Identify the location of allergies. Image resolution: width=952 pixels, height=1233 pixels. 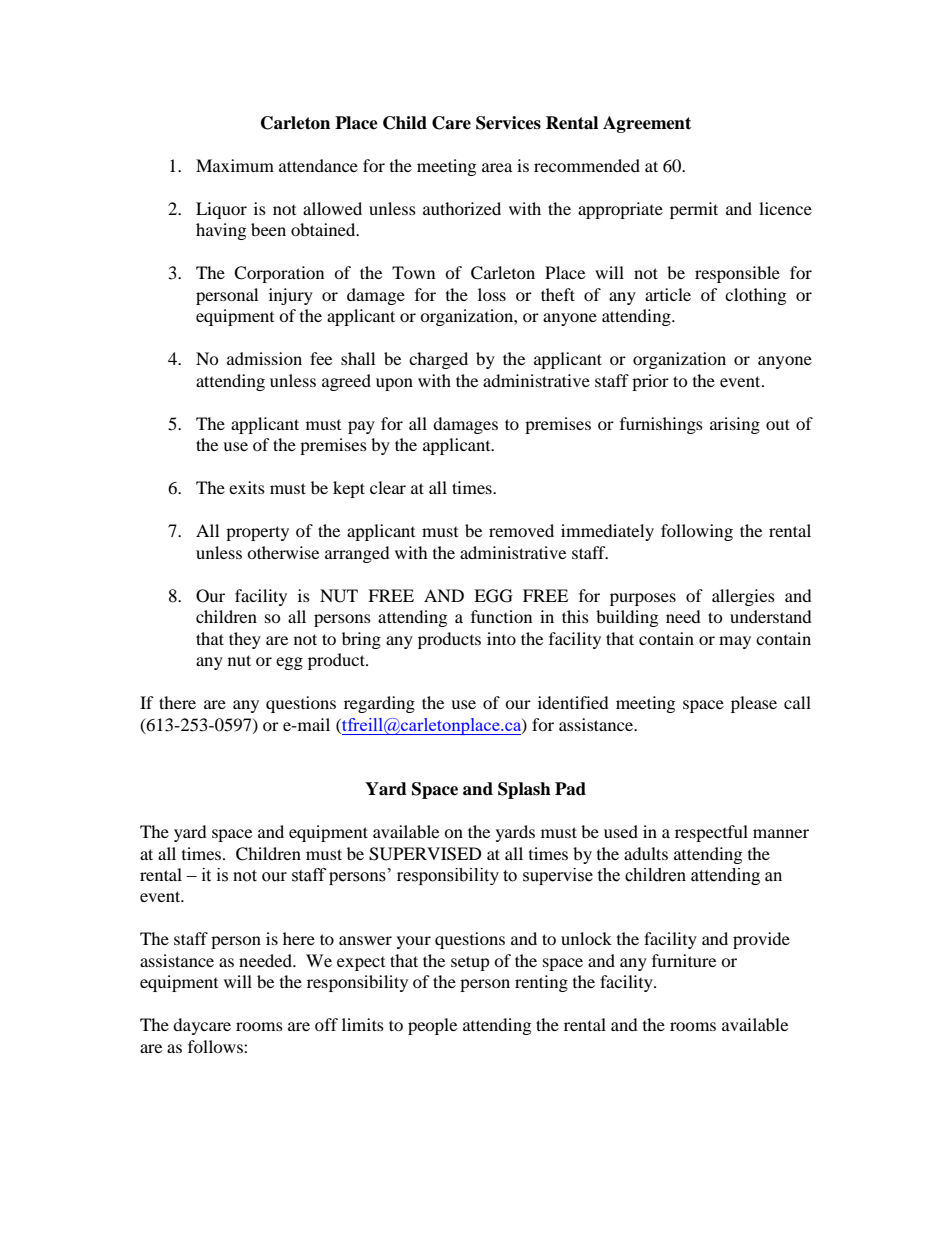
(743, 597).
